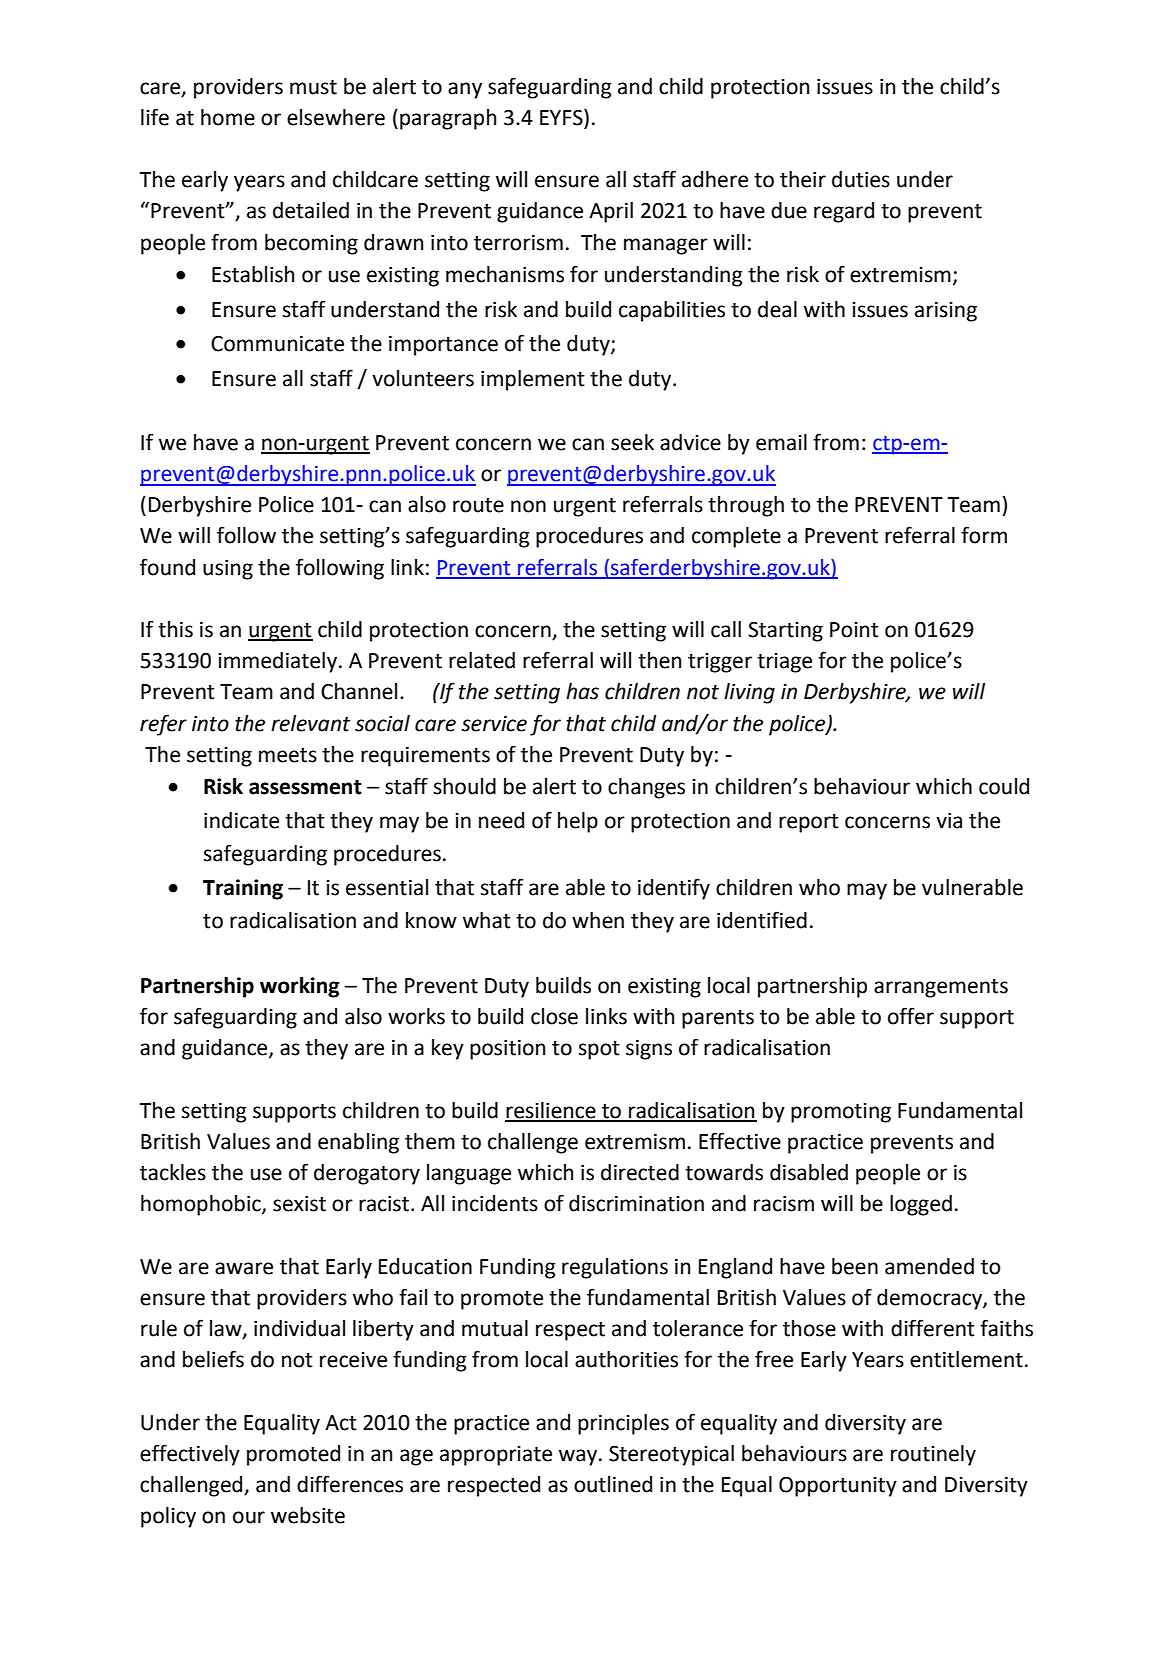 Image resolution: width=1174 pixels, height=1661 pixels. I want to click on indicate, so click(241, 820).
